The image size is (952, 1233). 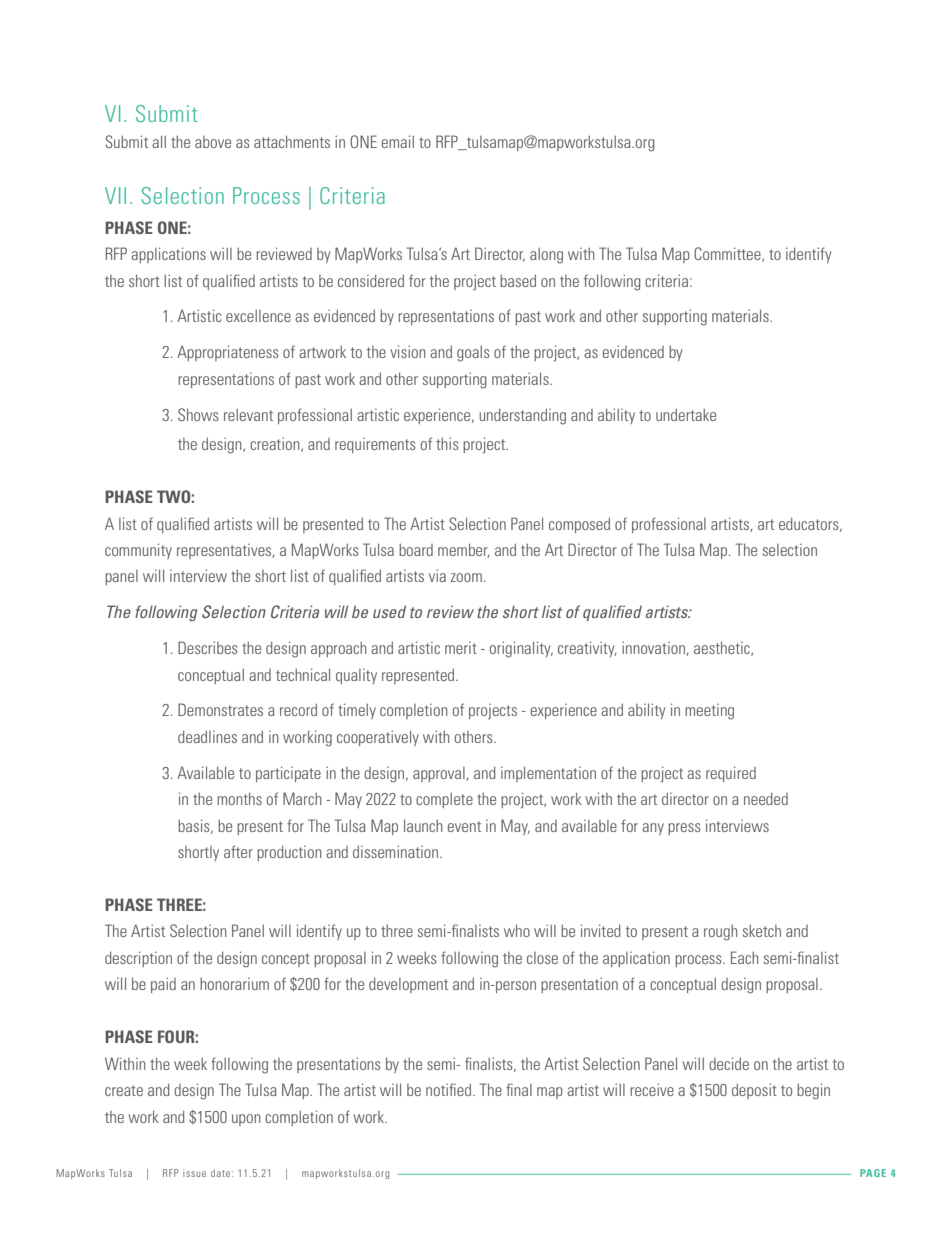 What do you see at coordinates (754, 1091) in the screenshot?
I see `deposit` at bounding box center [754, 1091].
